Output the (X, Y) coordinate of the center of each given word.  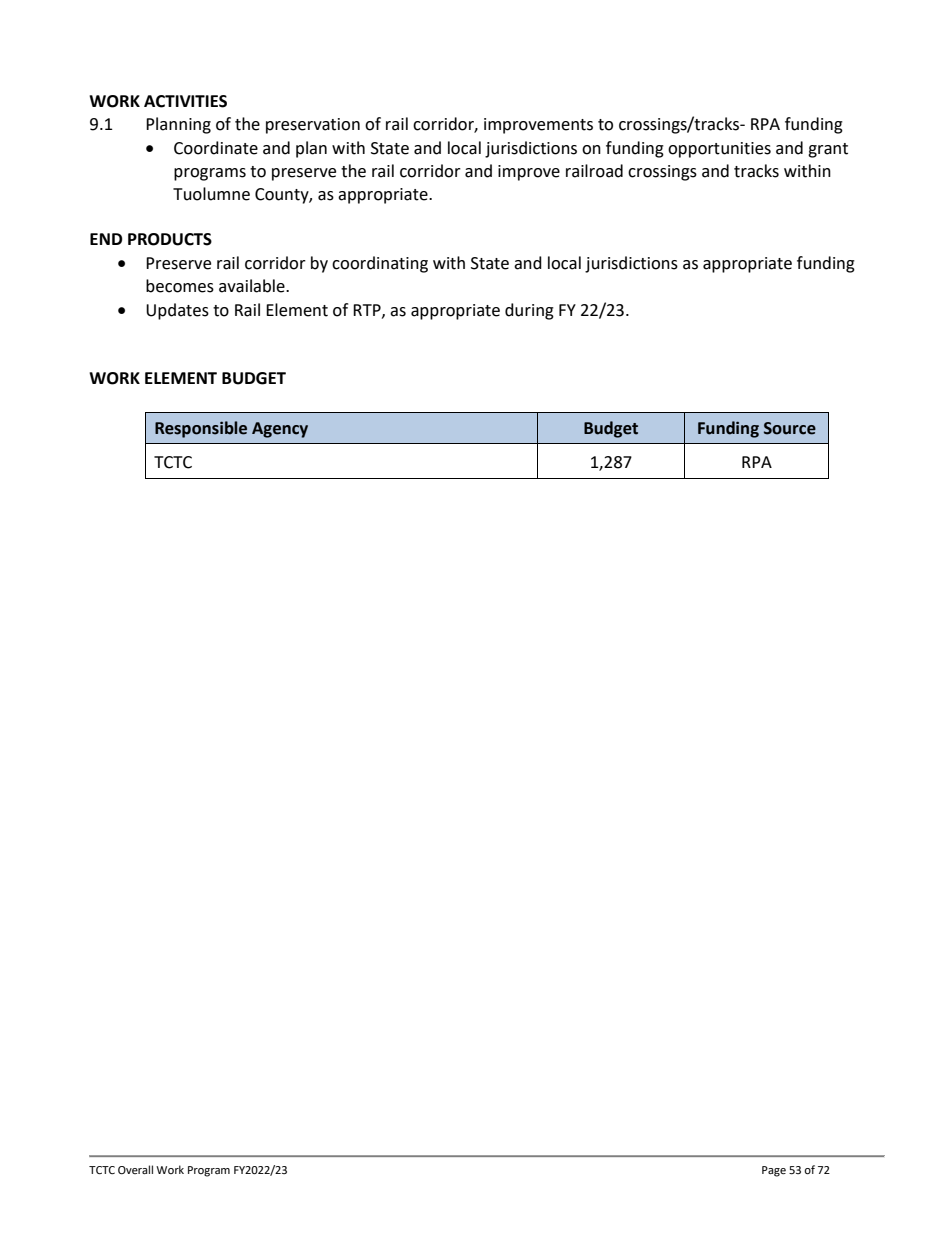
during (529, 311)
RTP (368, 311)
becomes (180, 286)
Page (774, 1171)
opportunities (719, 150)
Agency (280, 430)
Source (790, 428)
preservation (313, 126)
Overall (135, 1170)
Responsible (201, 429)
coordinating (380, 264)
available (253, 286)
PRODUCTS (170, 239)
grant (828, 150)
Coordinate (216, 148)
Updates (177, 311)
